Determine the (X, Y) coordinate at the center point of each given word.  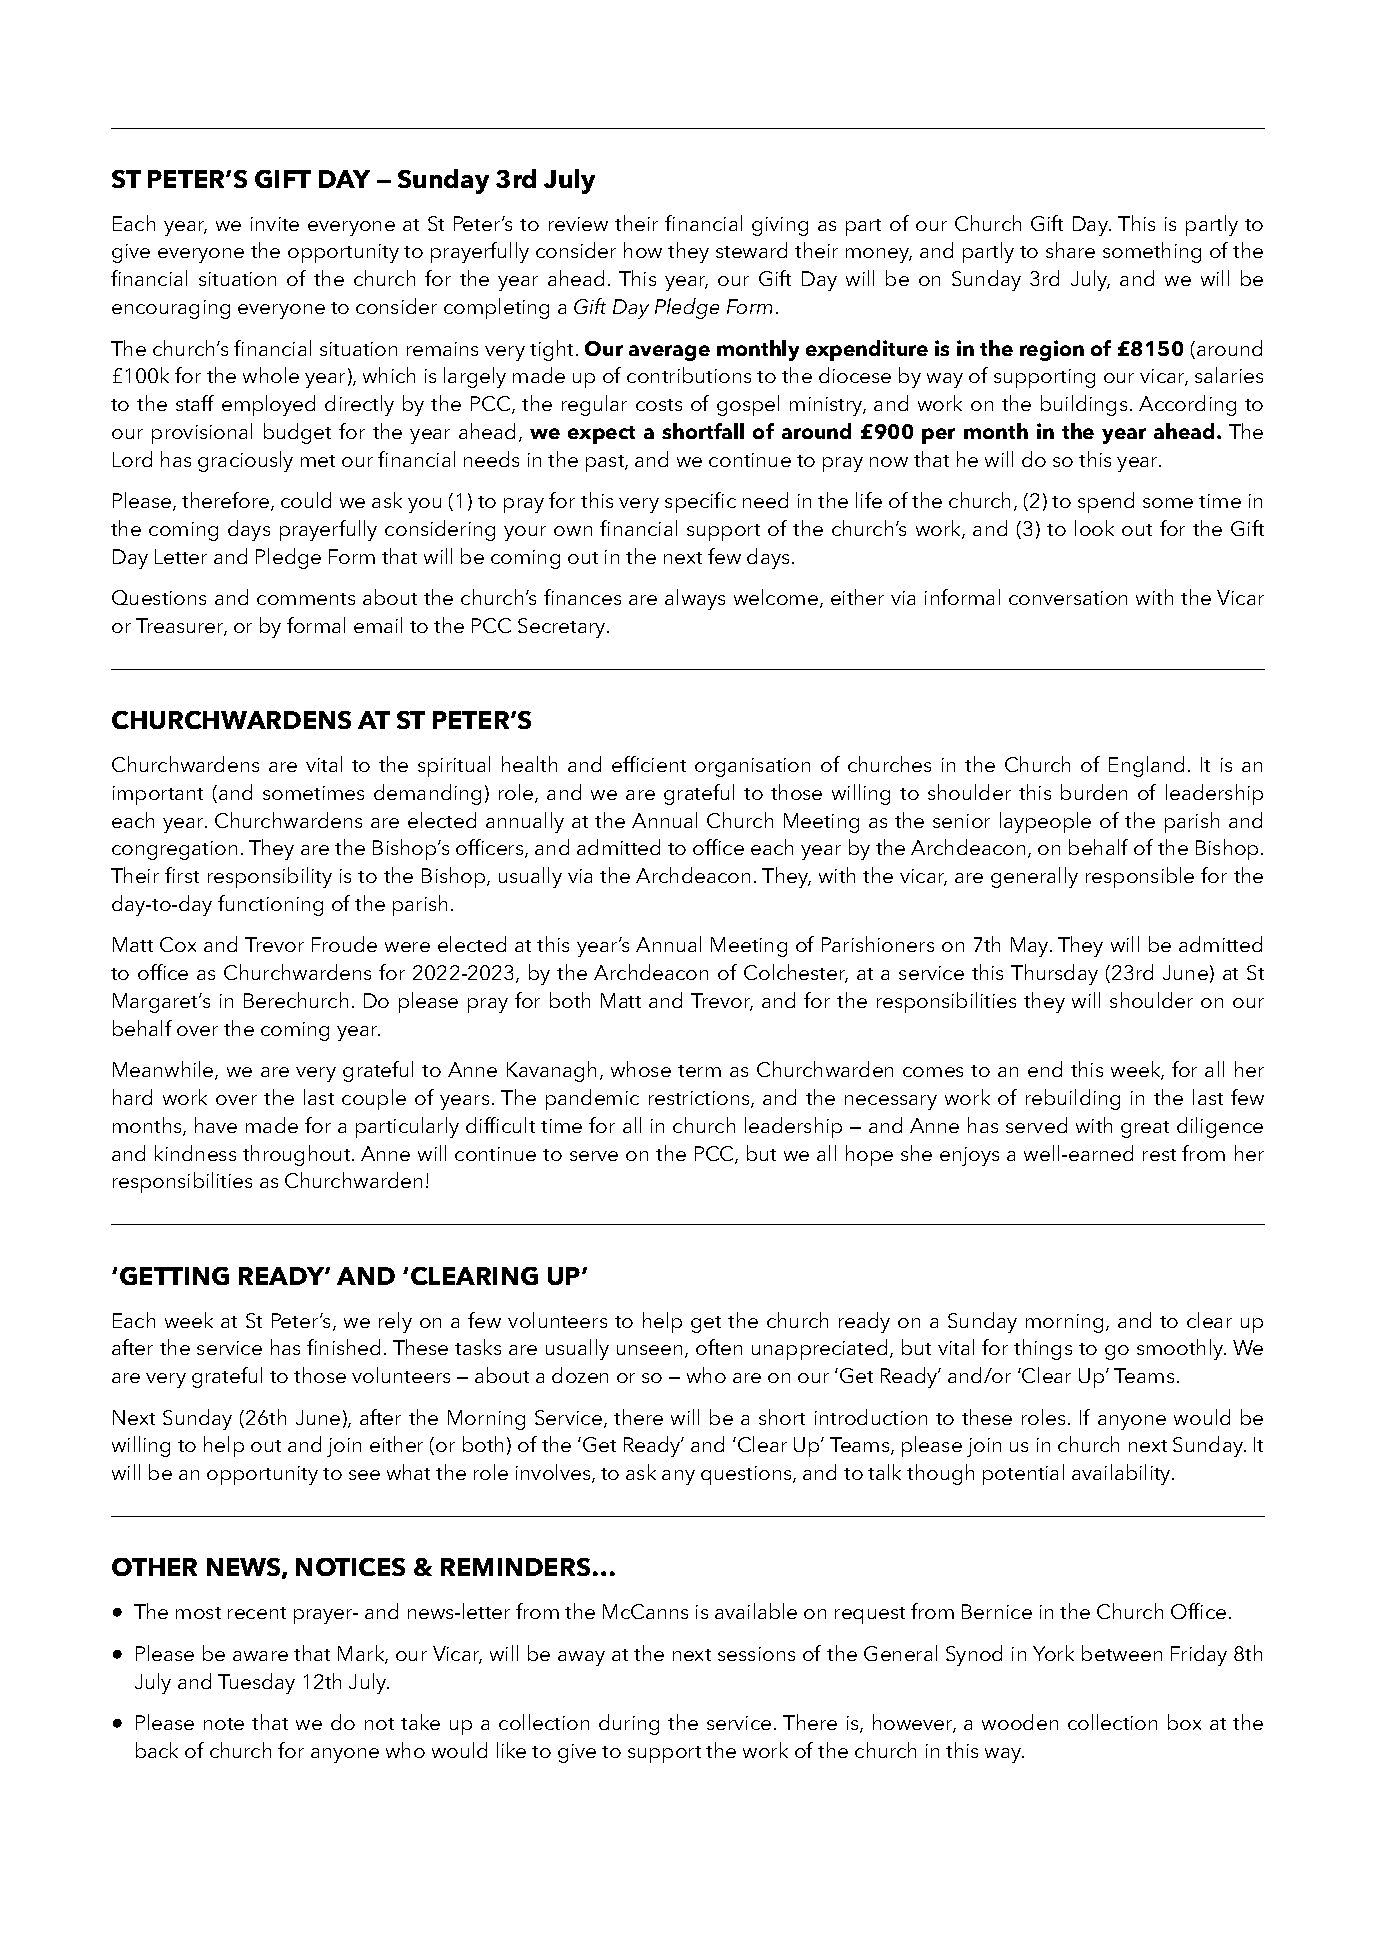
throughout (298, 1155)
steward (751, 250)
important (158, 795)
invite (275, 224)
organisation (752, 767)
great (1145, 1129)
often (719, 1347)
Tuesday (256, 1683)
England (1146, 766)
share (1070, 250)
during (629, 1724)
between (1122, 1653)
